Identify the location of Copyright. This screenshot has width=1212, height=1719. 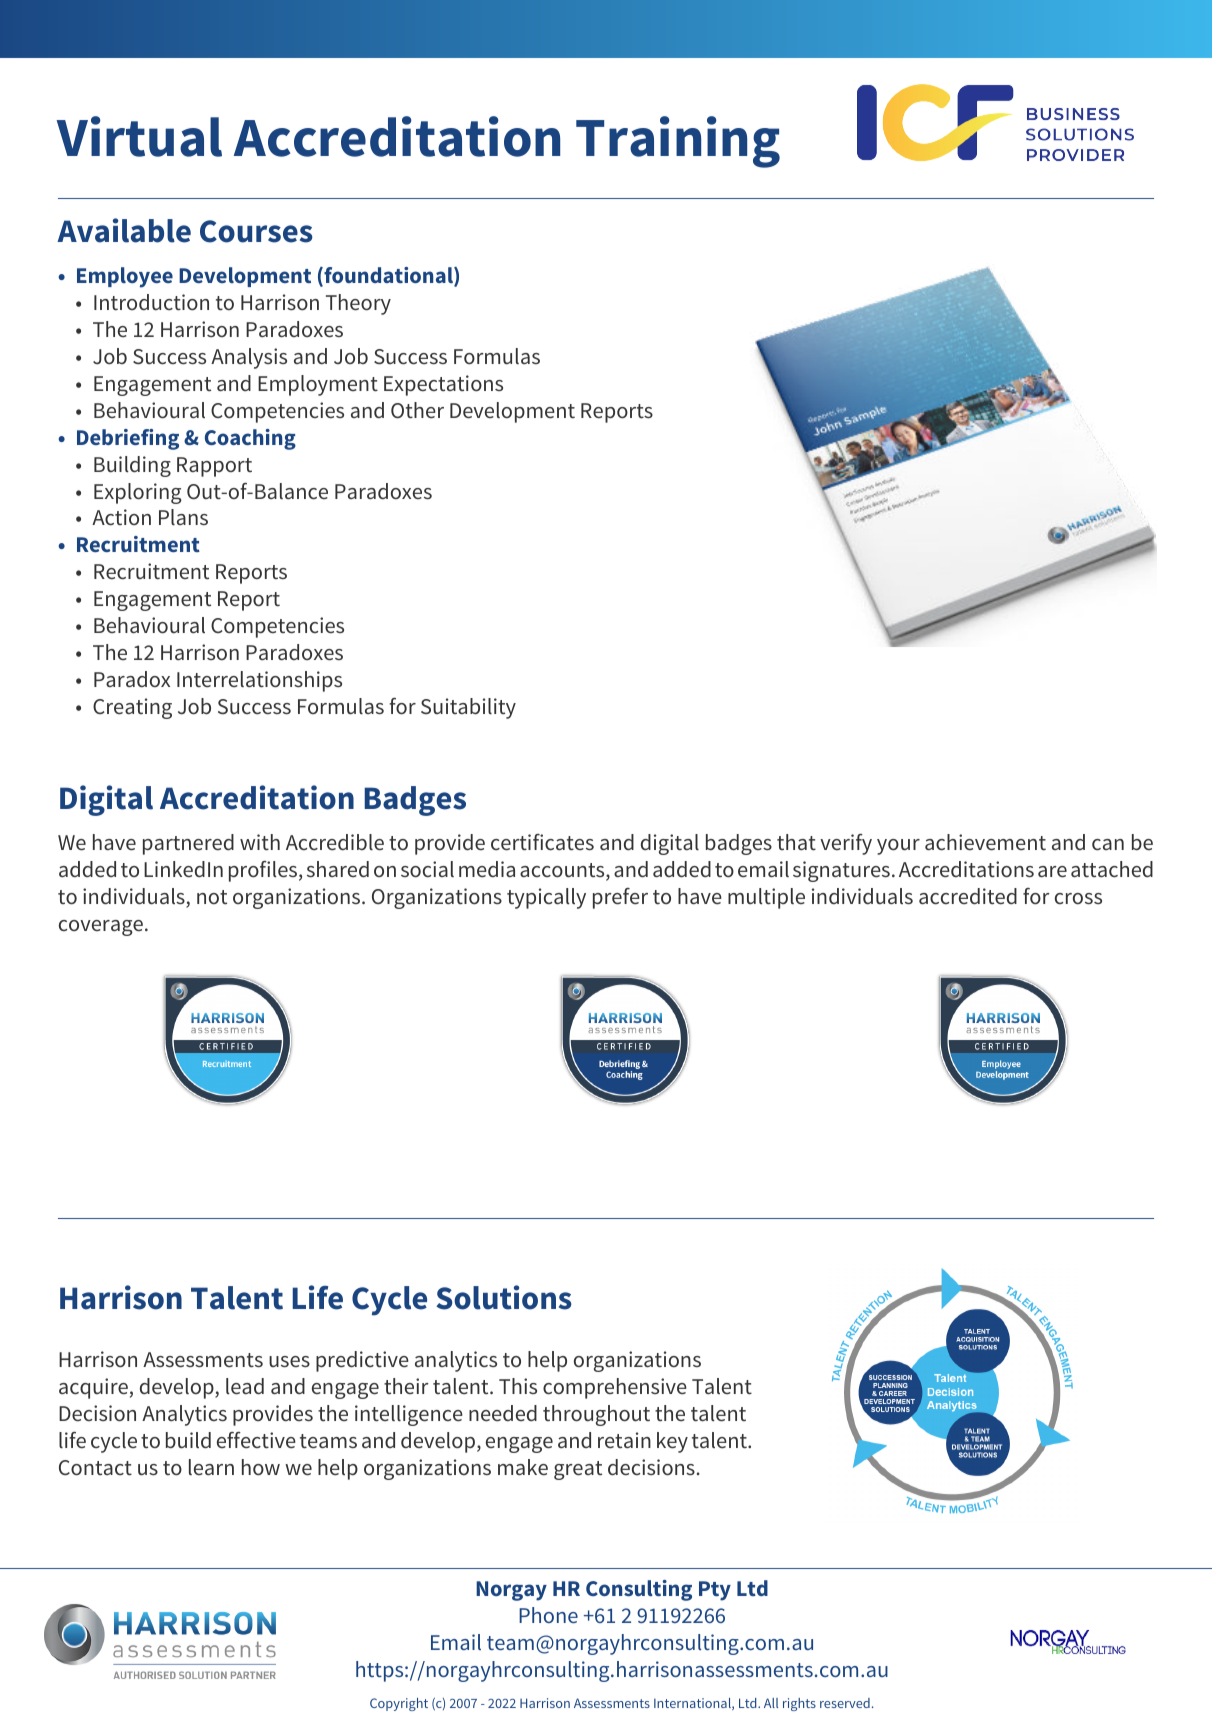
(399, 1704).
